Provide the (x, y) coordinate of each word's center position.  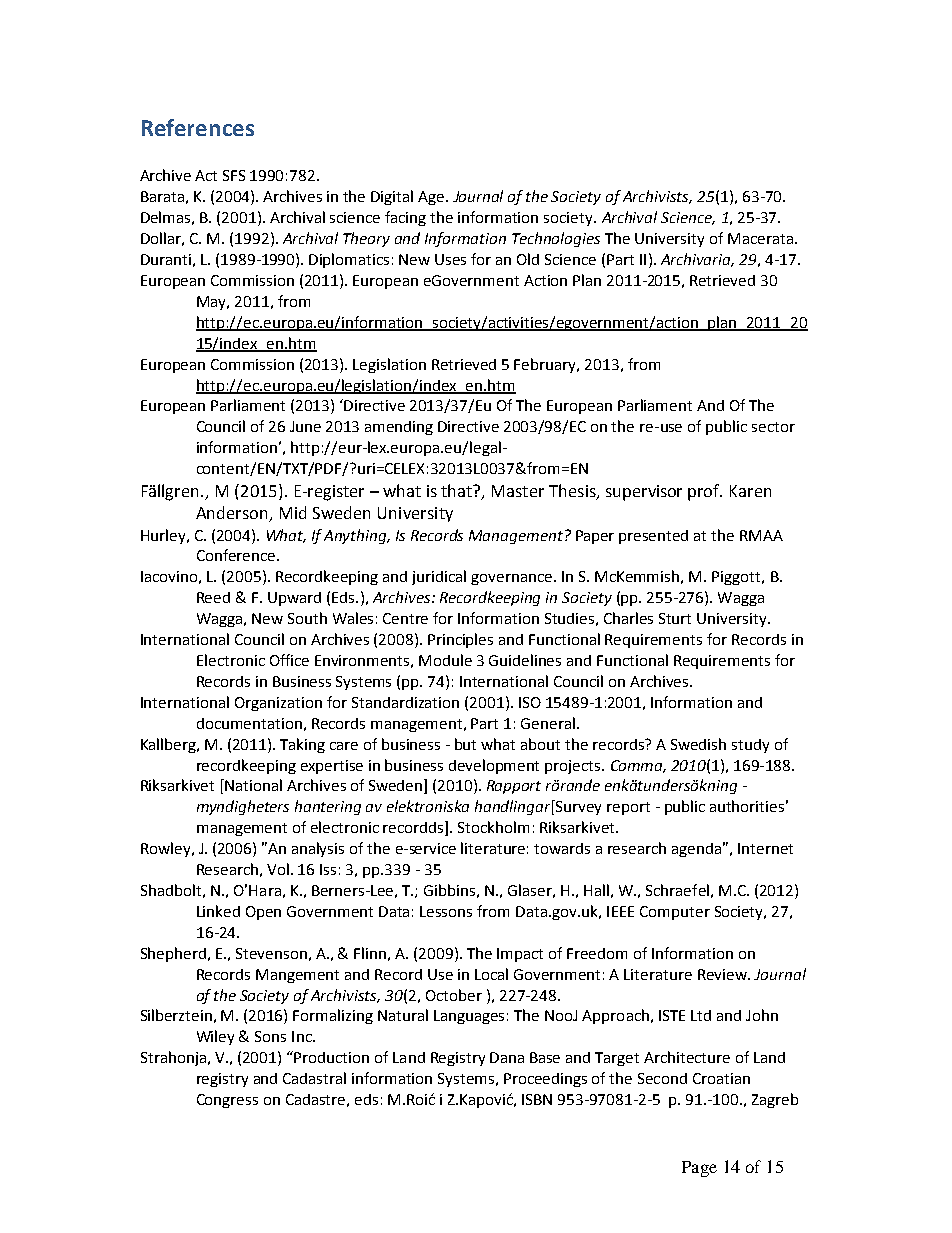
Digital (392, 197)
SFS (234, 175)
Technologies (556, 239)
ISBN (537, 1099)
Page (699, 1169)
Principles (460, 640)
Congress (227, 1101)
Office (289, 660)
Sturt (675, 618)
